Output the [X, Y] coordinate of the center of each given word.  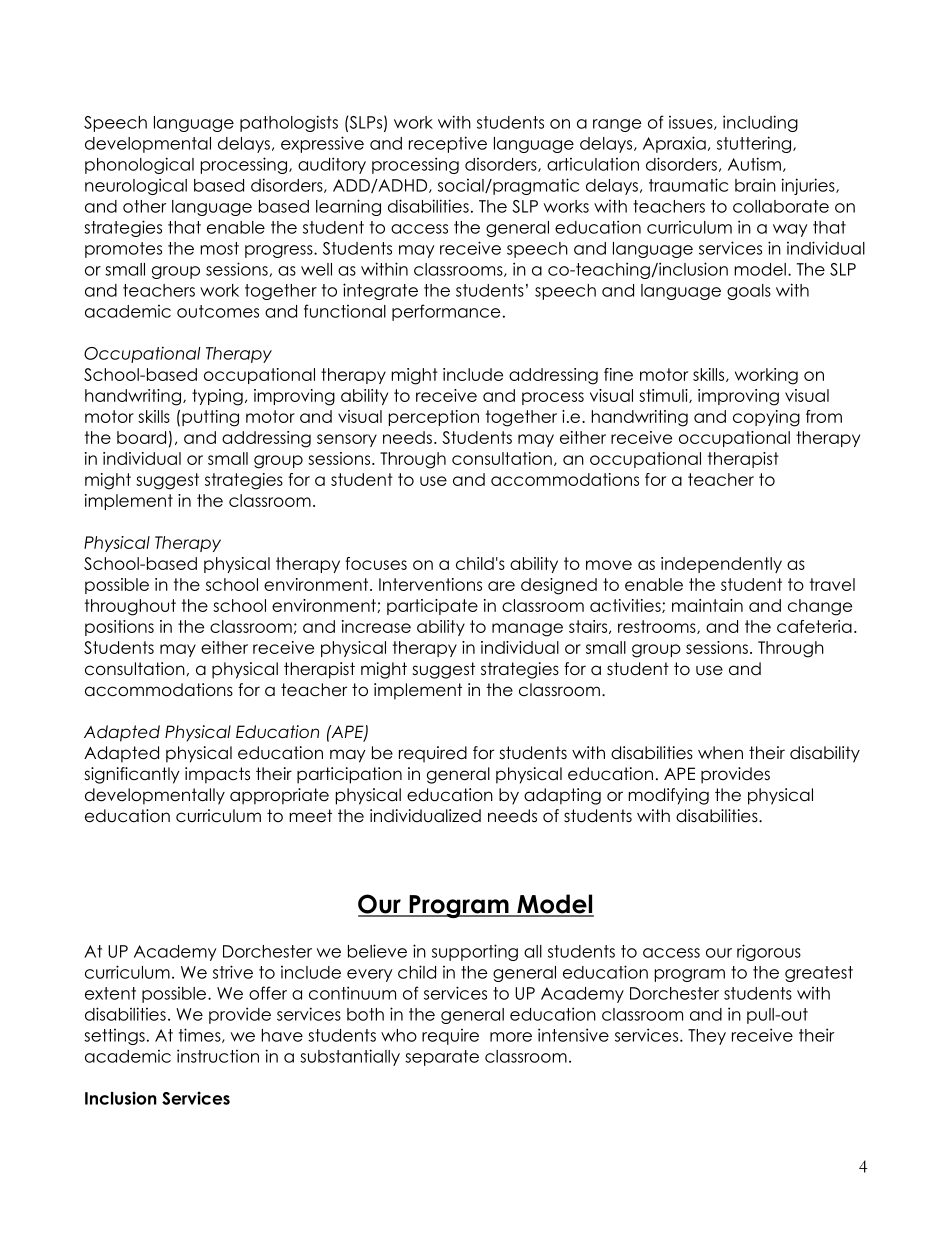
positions [119, 628]
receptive [448, 144]
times [201, 1035]
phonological [139, 165]
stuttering [755, 144]
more [511, 1037]
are [501, 586]
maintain [707, 605]
